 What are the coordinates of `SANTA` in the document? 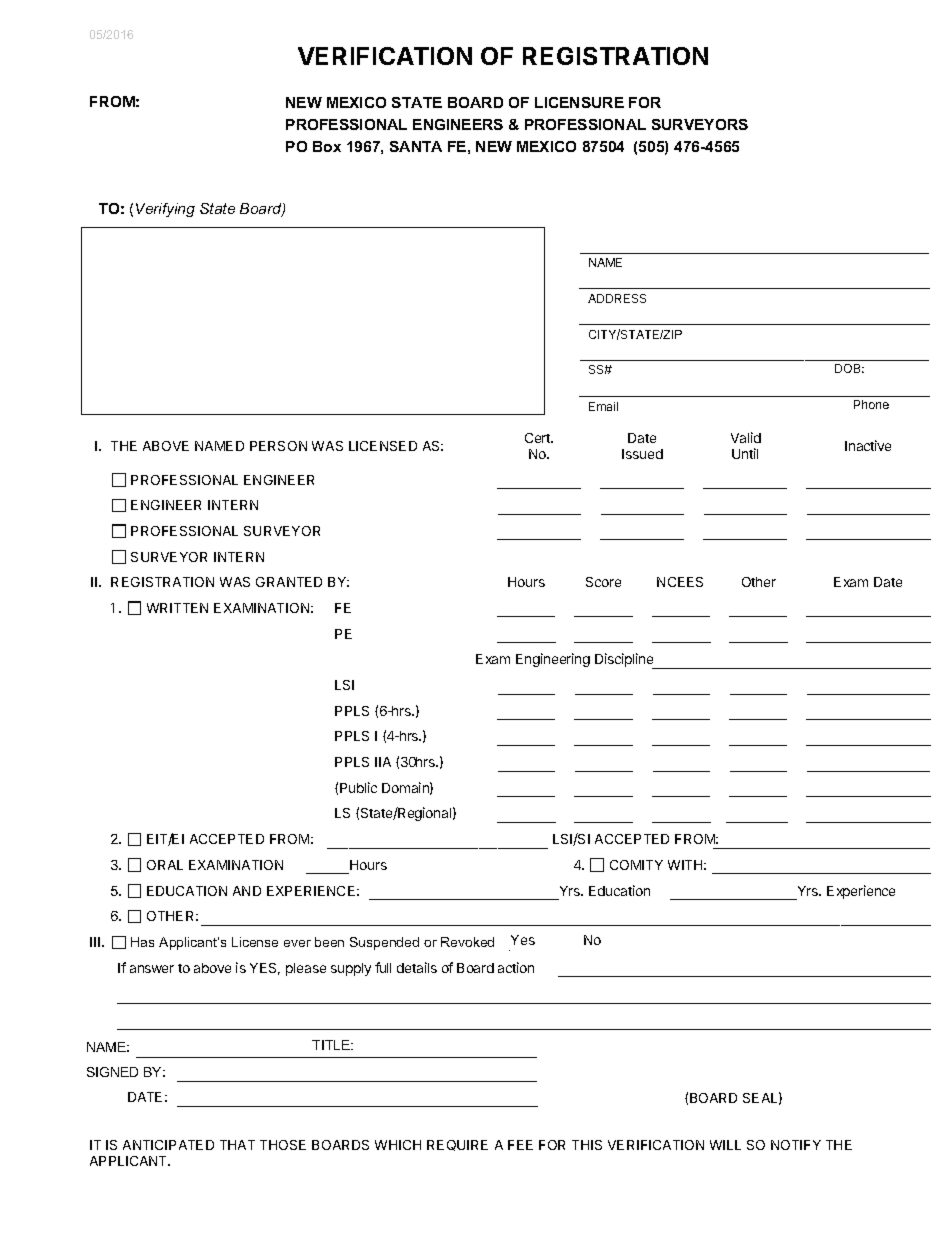 It's located at (416, 146).
